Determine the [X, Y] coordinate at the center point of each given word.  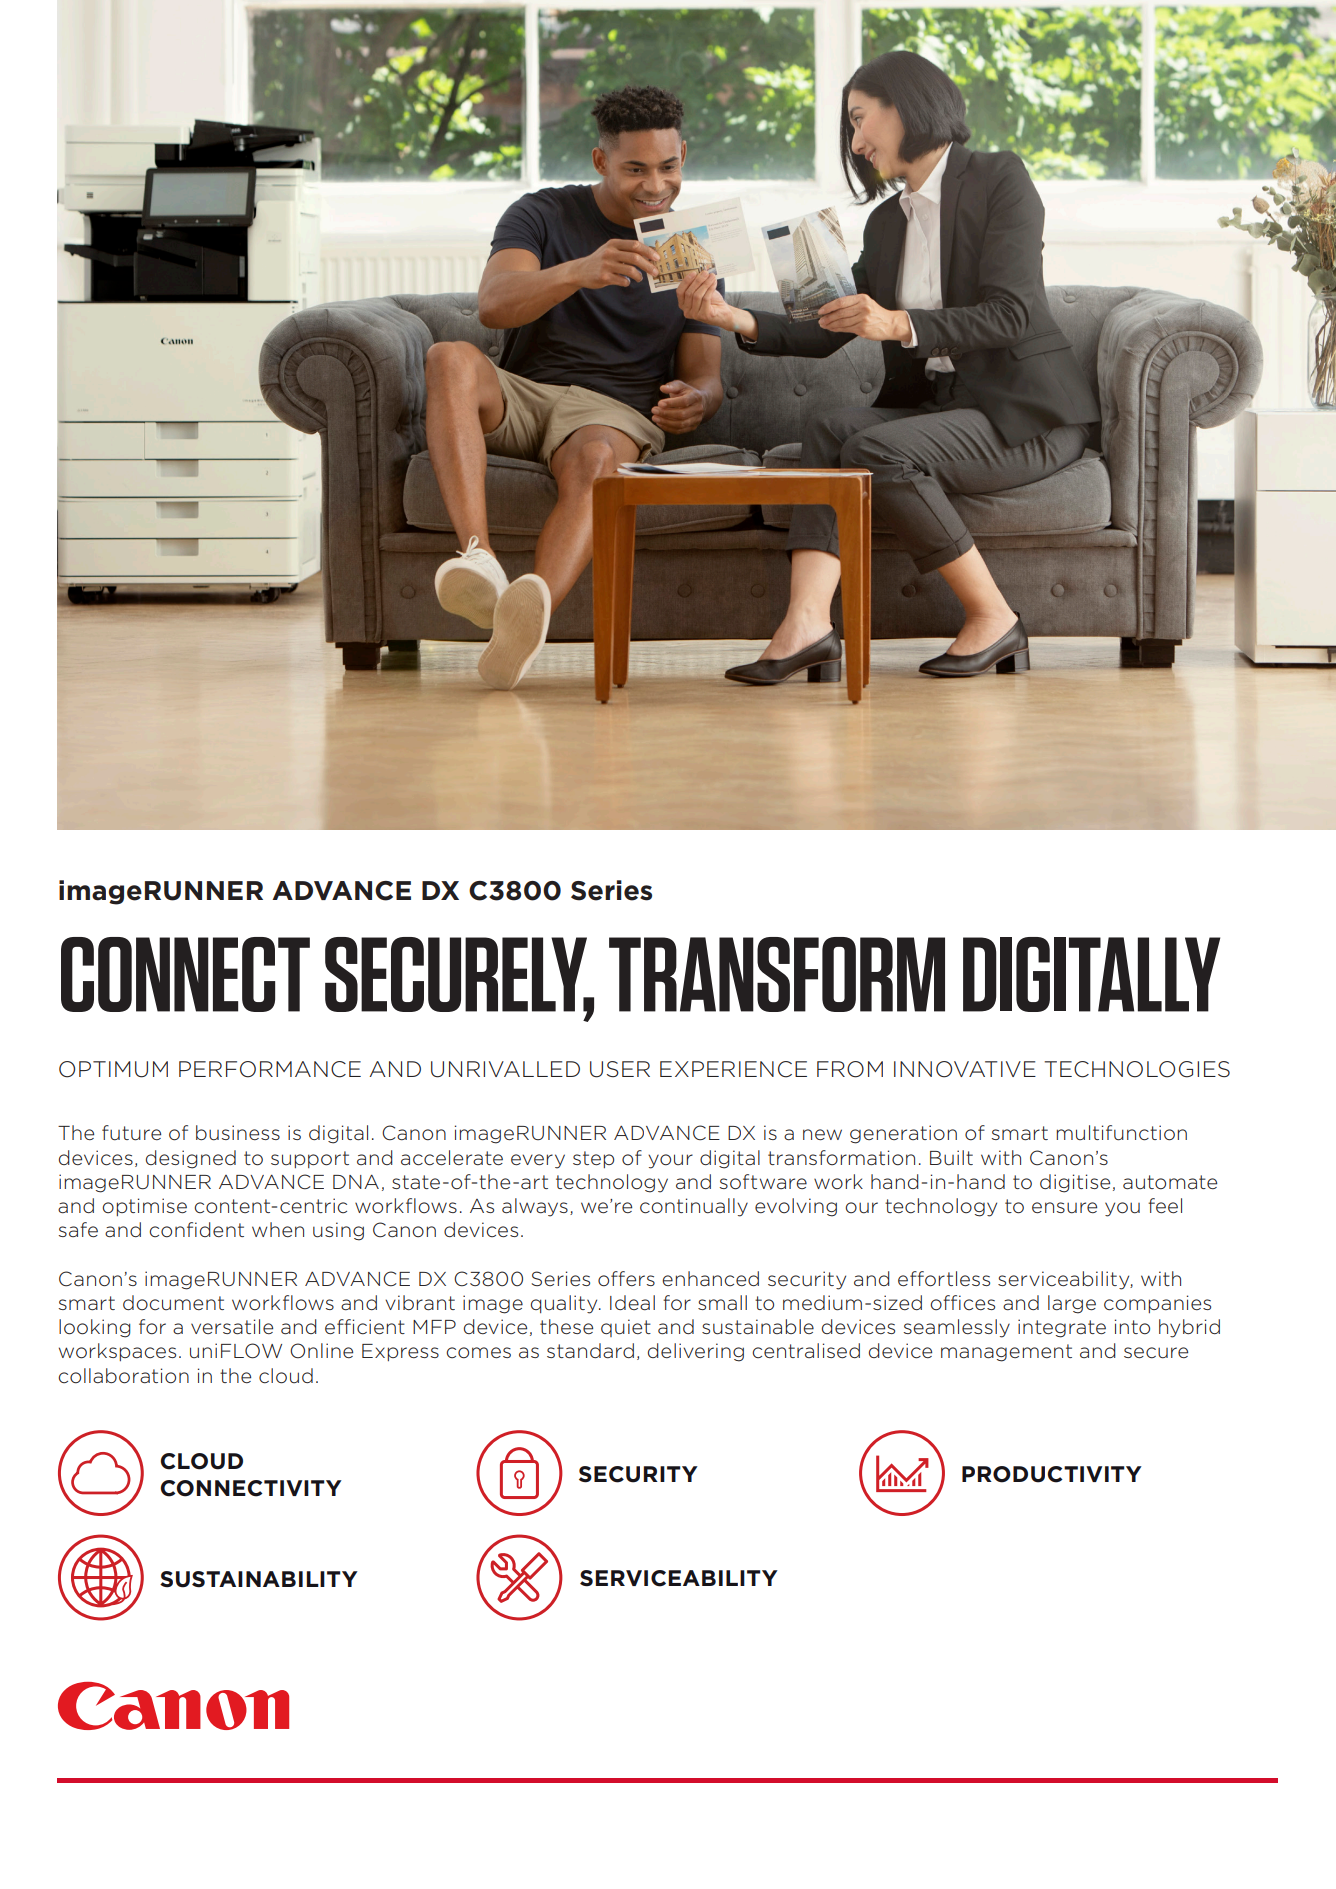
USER [620, 1069]
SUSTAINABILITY [259, 1579]
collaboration [123, 1376]
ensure [1064, 1208]
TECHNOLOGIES [1137, 1069]
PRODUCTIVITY [1052, 1474]
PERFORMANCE [270, 1069]
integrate [1062, 1328]
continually [694, 1207]
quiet [626, 1328]
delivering [696, 1352]
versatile [232, 1327]
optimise [144, 1207]
